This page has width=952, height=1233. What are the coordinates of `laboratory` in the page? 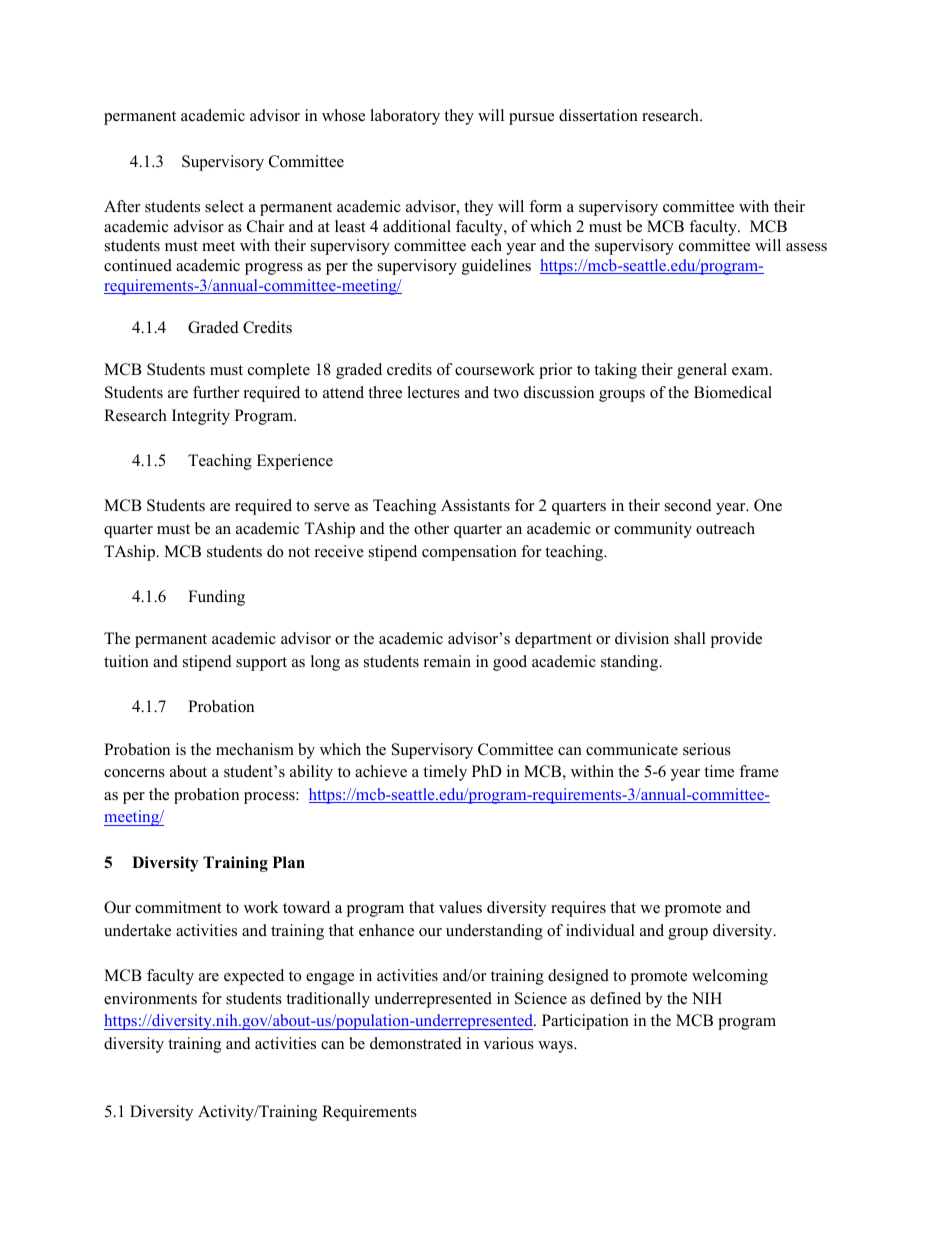 It's located at (405, 117).
